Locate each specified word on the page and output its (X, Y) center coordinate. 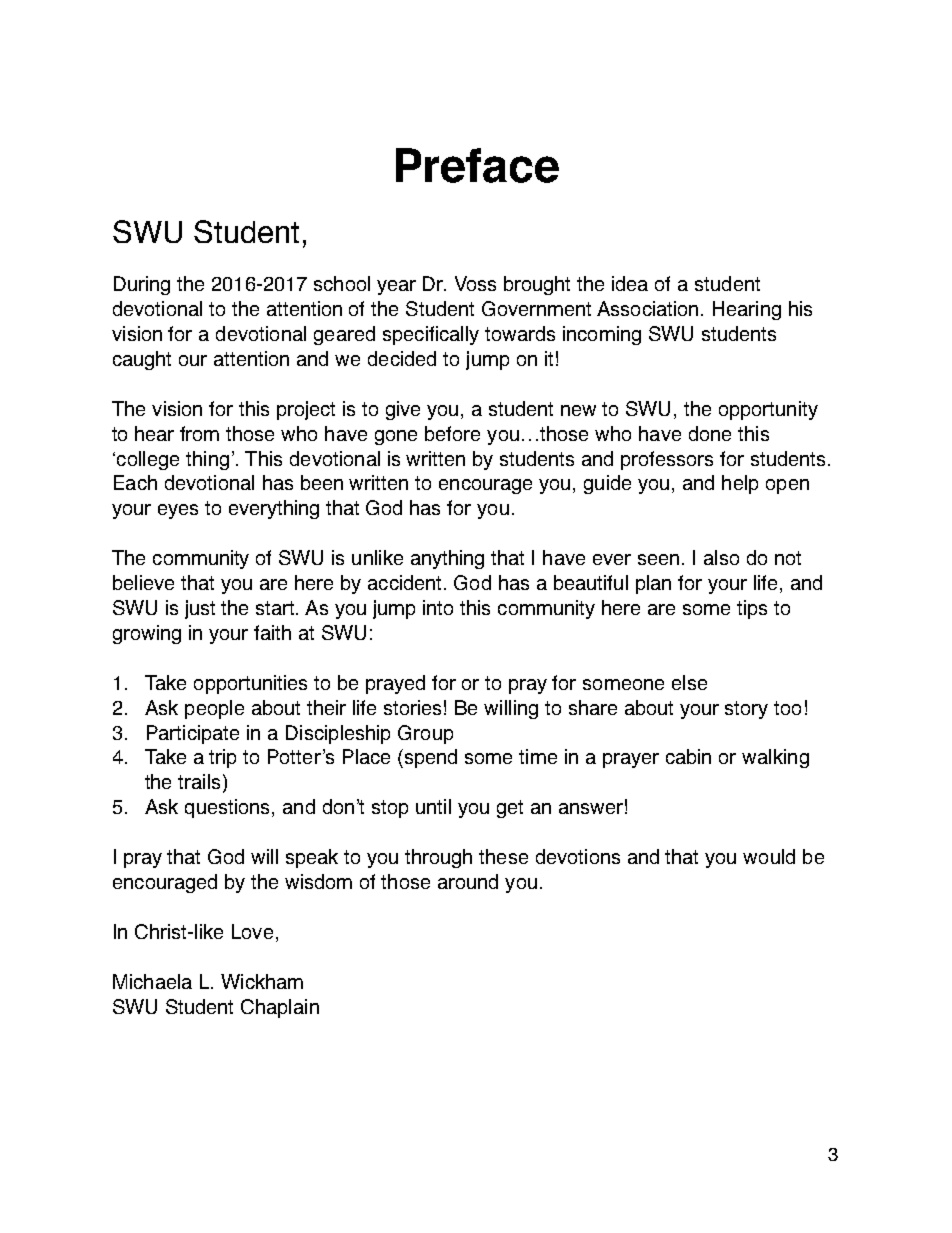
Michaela (152, 981)
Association (647, 308)
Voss (475, 283)
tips (752, 609)
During (142, 285)
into (438, 607)
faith (272, 632)
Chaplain (280, 1008)
